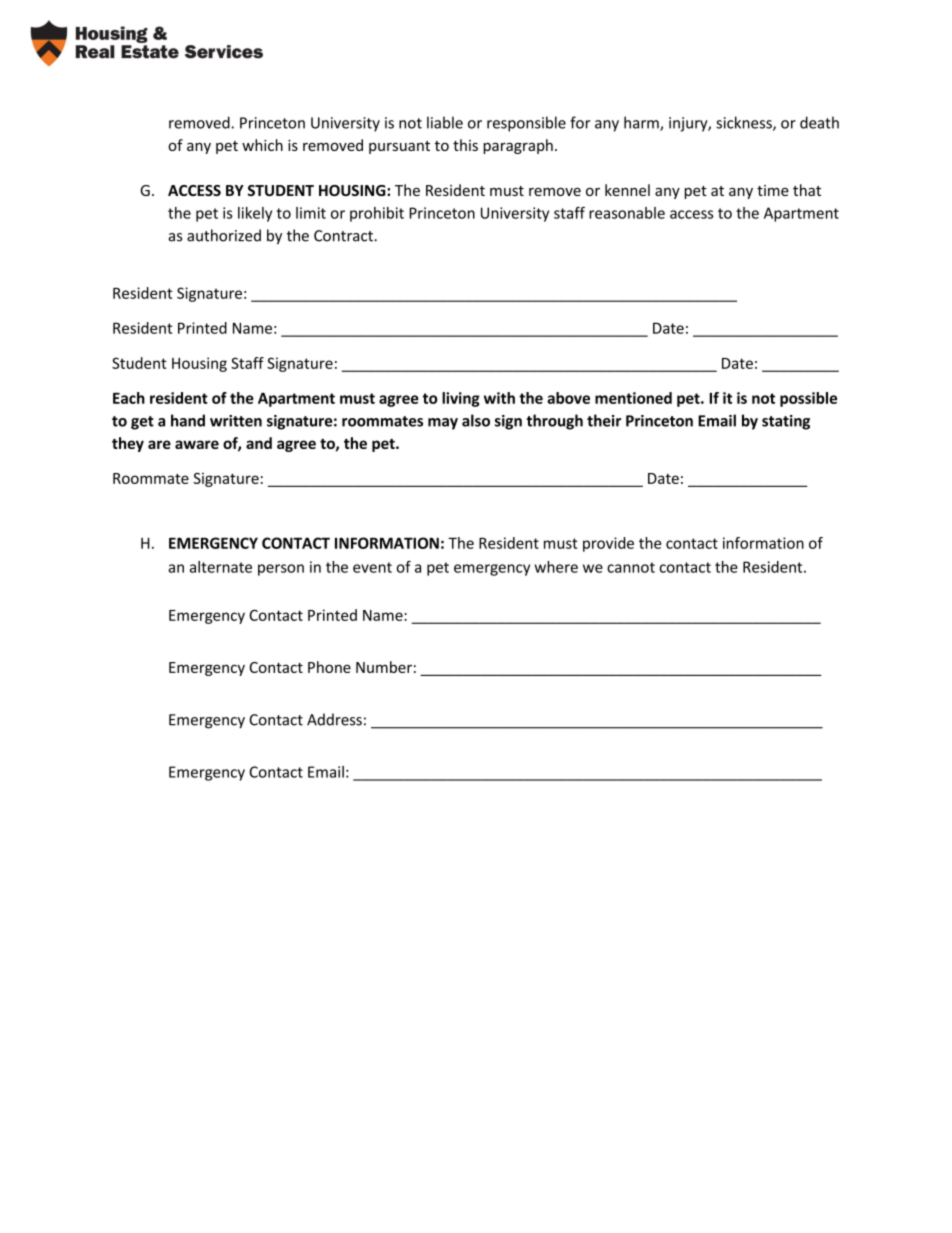 The height and width of the screenshot is (1233, 952). Describe the element at coordinates (334, 719) in the screenshot. I see `Address` at that location.
